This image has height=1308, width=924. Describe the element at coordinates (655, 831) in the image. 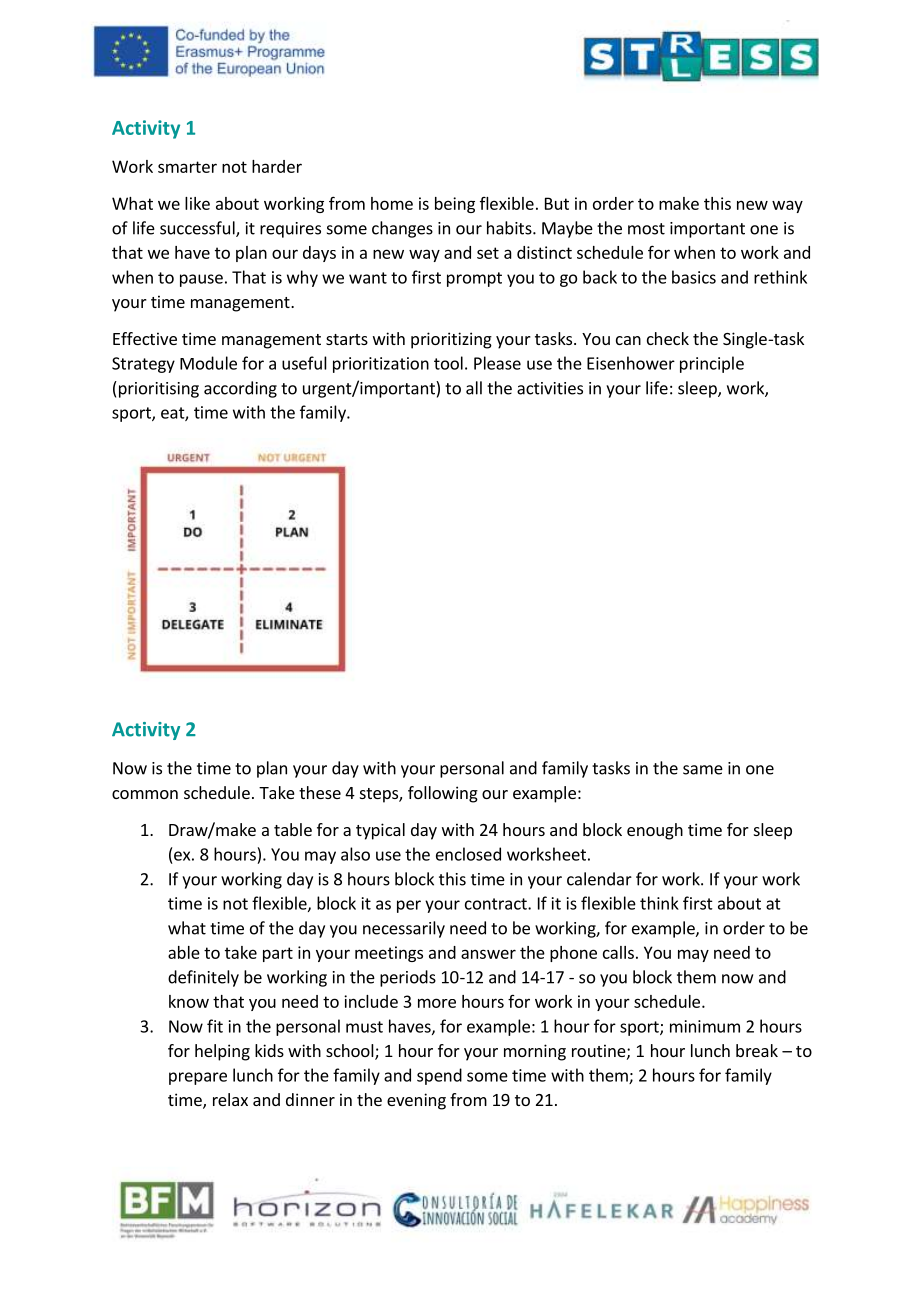

I see `enough` at that location.
